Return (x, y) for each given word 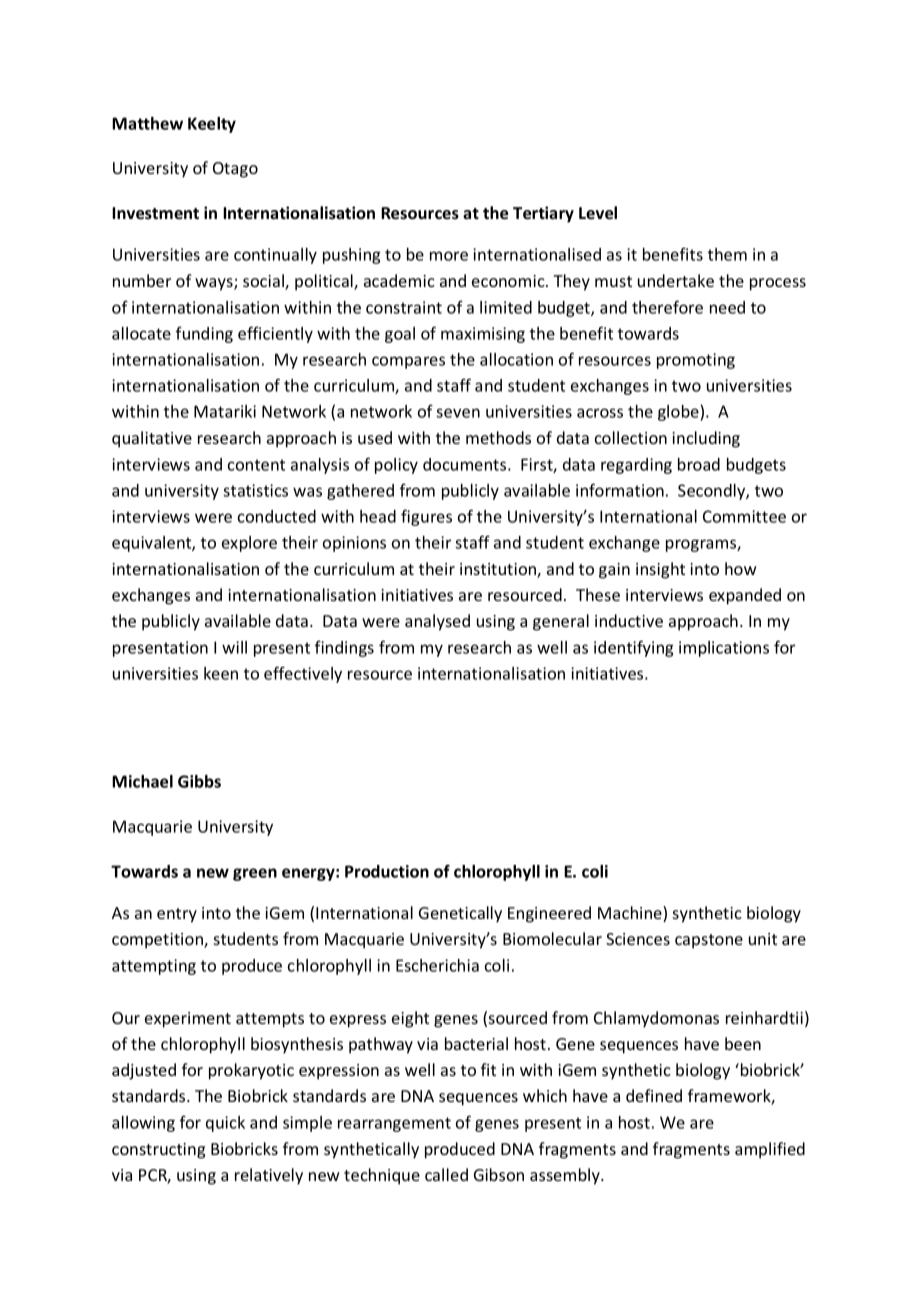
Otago (235, 170)
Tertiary (543, 214)
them (727, 254)
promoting (696, 361)
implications (724, 649)
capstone (709, 941)
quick (225, 1124)
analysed (437, 622)
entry (177, 915)
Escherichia (437, 965)
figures (426, 517)
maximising (483, 335)
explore (249, 544)
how (741, 568)
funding (204, 334)
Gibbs (199, 781)
